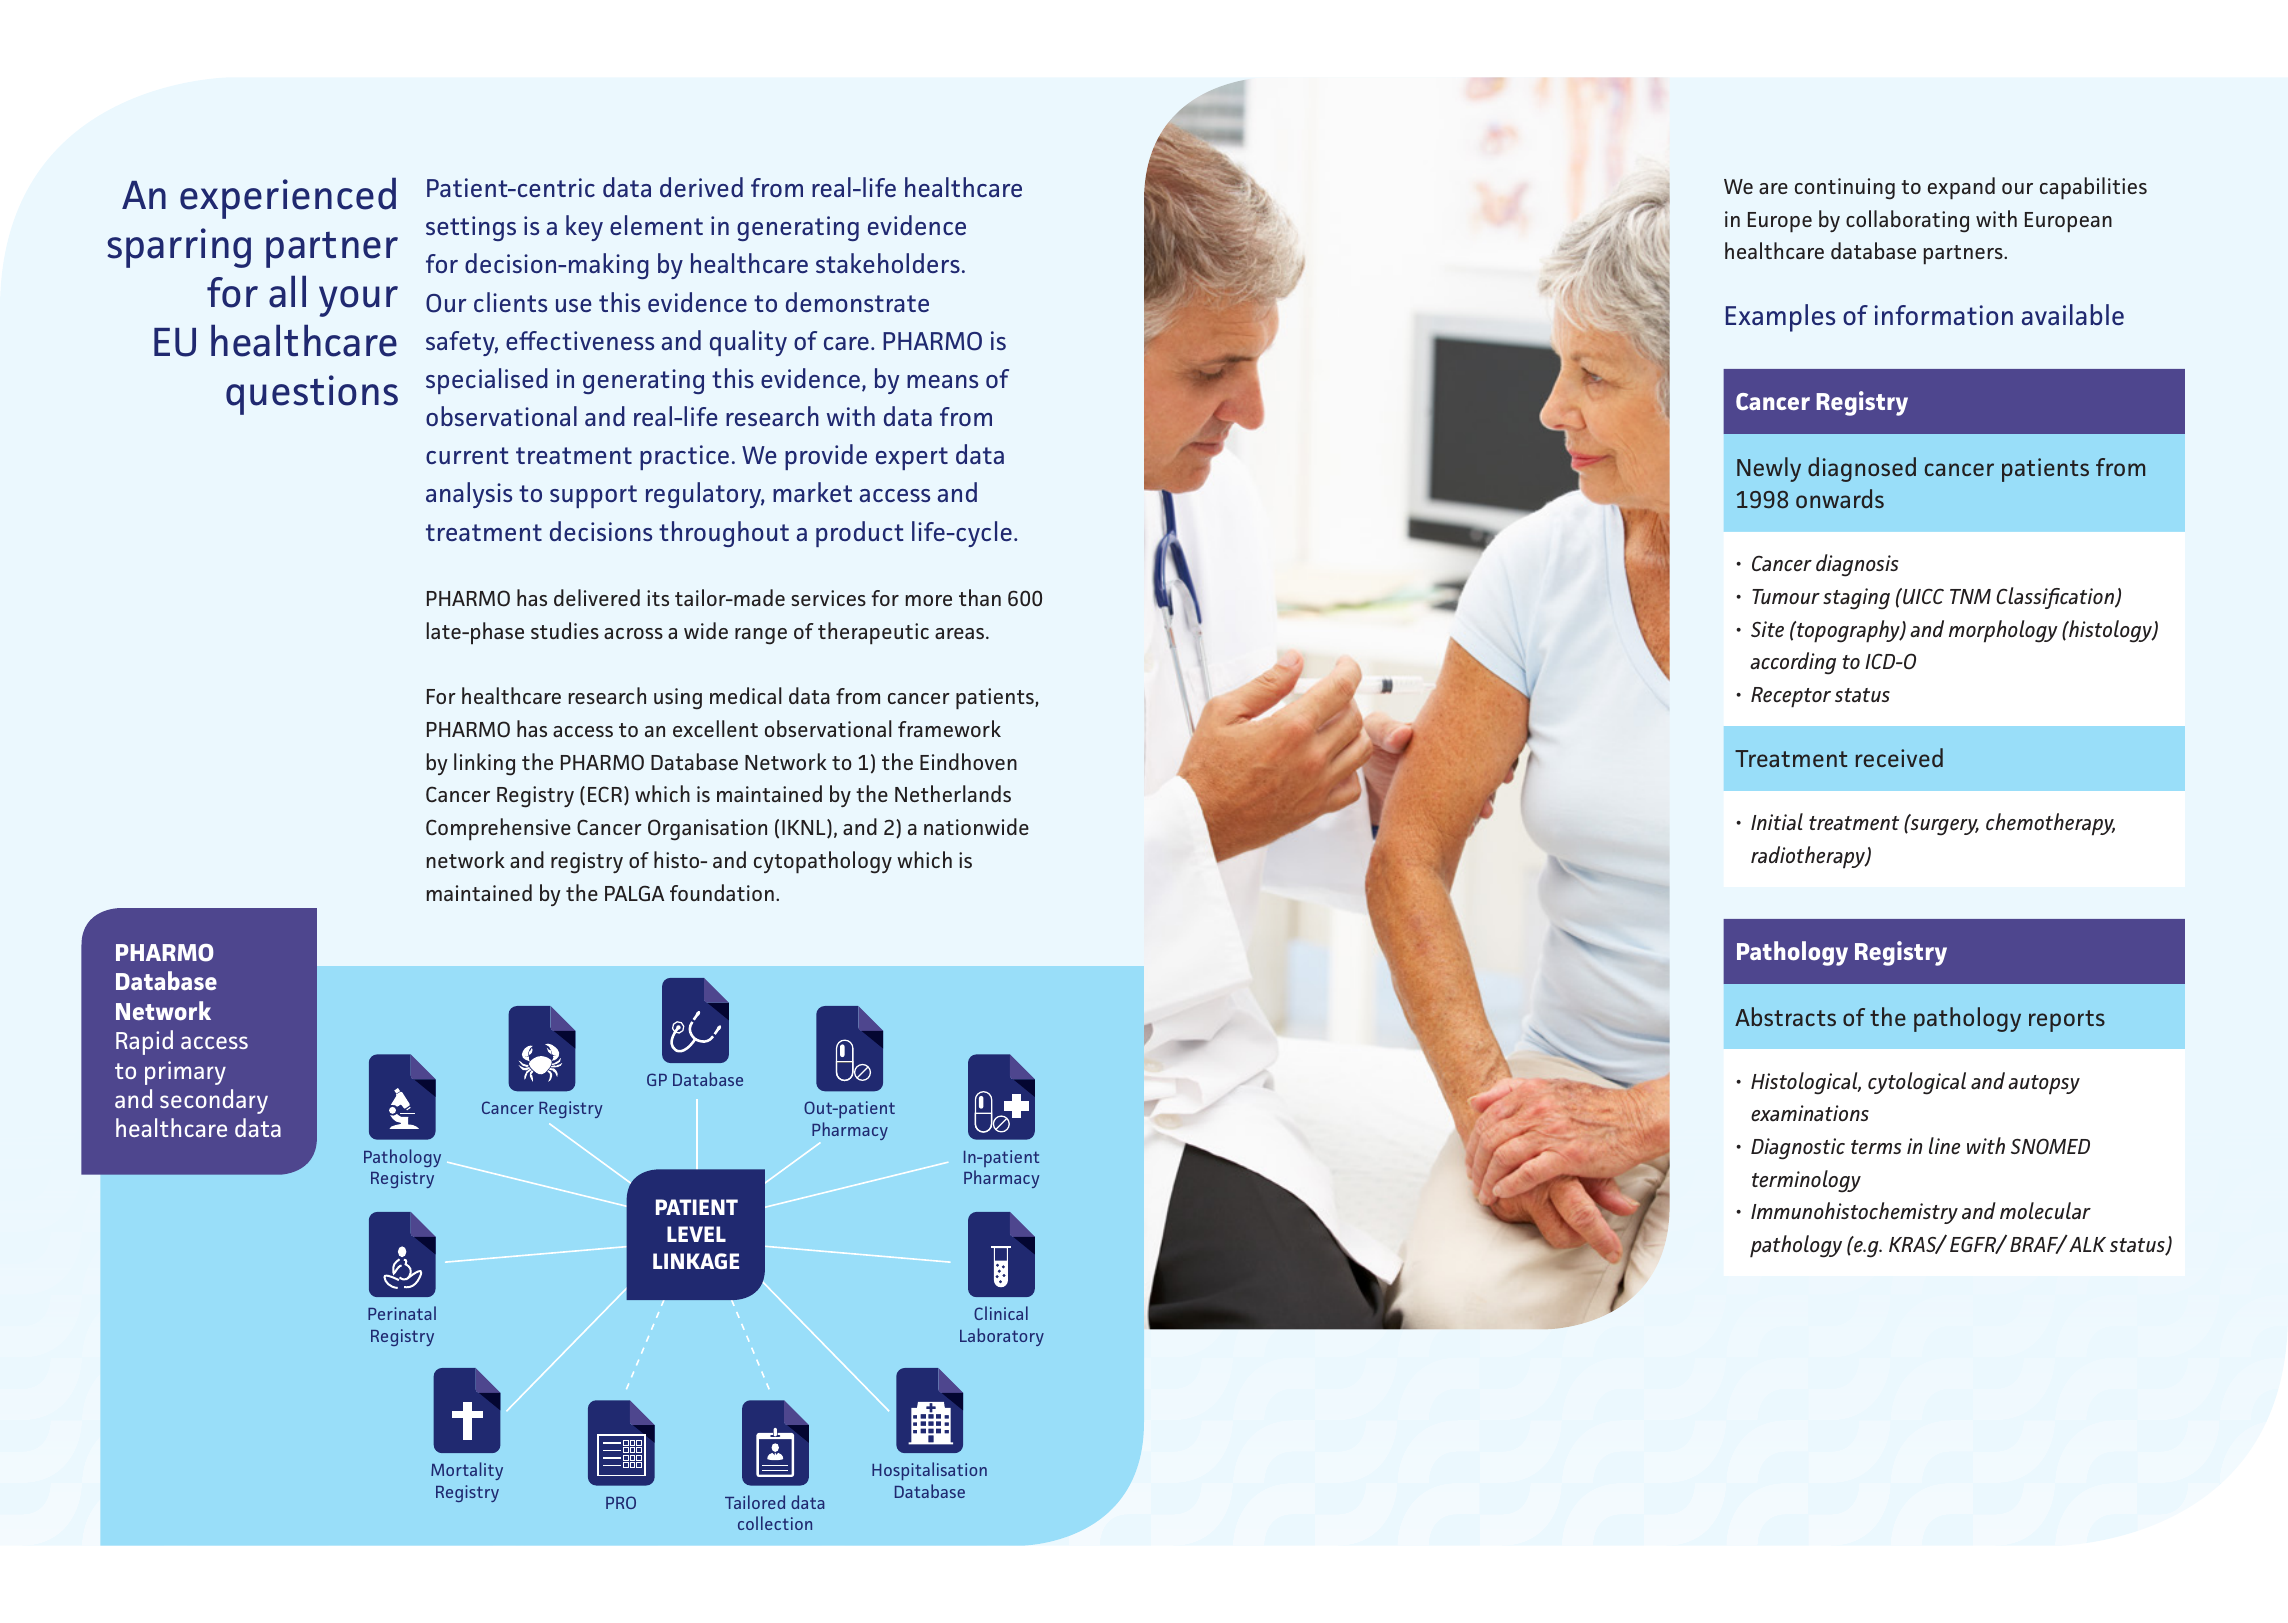 This screenshot has width=2288, height=1623. I want to click on analysis, so click(469, 495).
